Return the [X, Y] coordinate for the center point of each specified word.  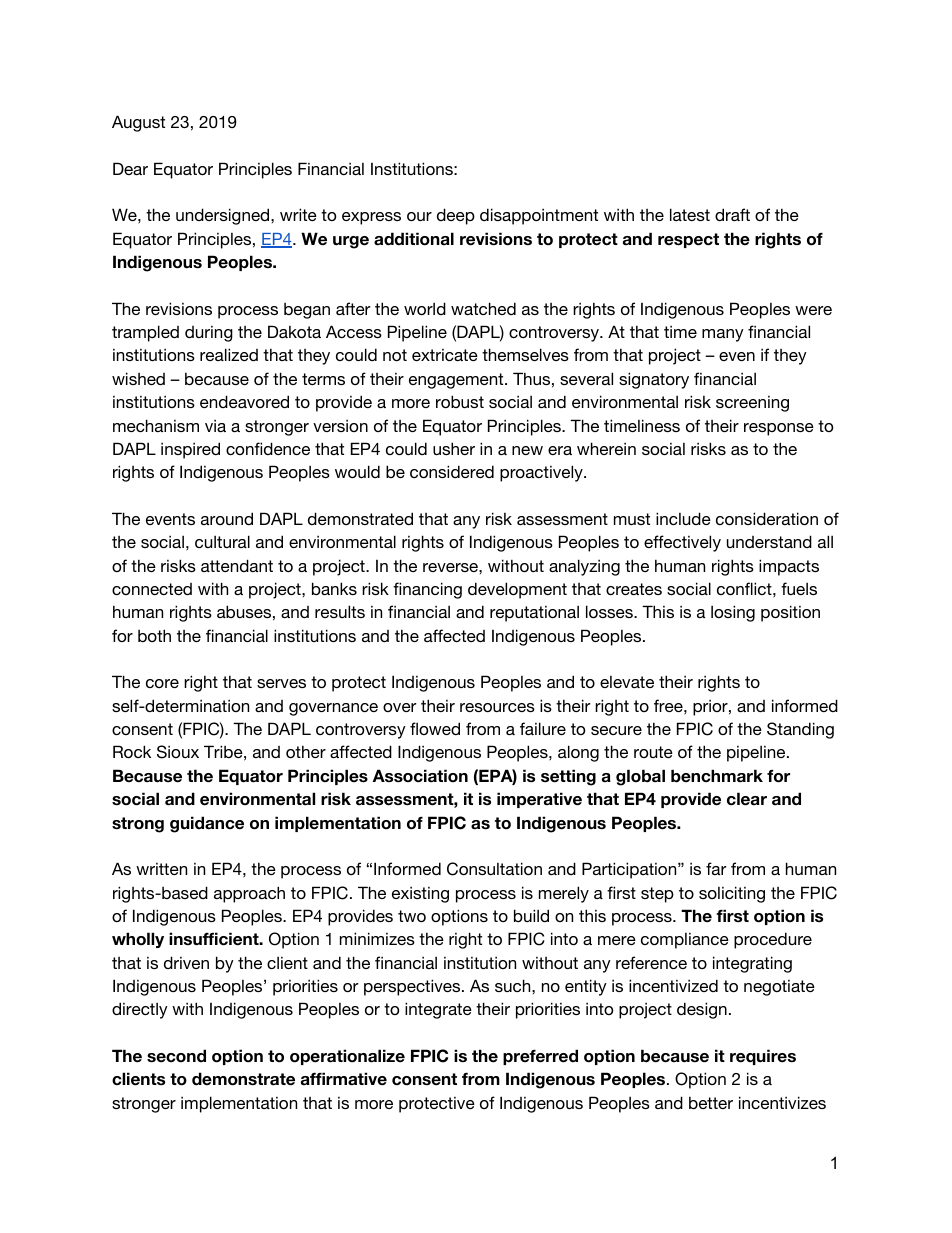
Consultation [494, 869]
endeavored [244, 401]
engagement [457, 381]
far [716, 868]
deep [456, 216]
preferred [540, 1057]
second [176, 1056]
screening [752, 404]
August [138, 123]
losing [733, 613]
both [154, 635]
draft [732, 214]
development [517, 590]
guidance [207, 824]
